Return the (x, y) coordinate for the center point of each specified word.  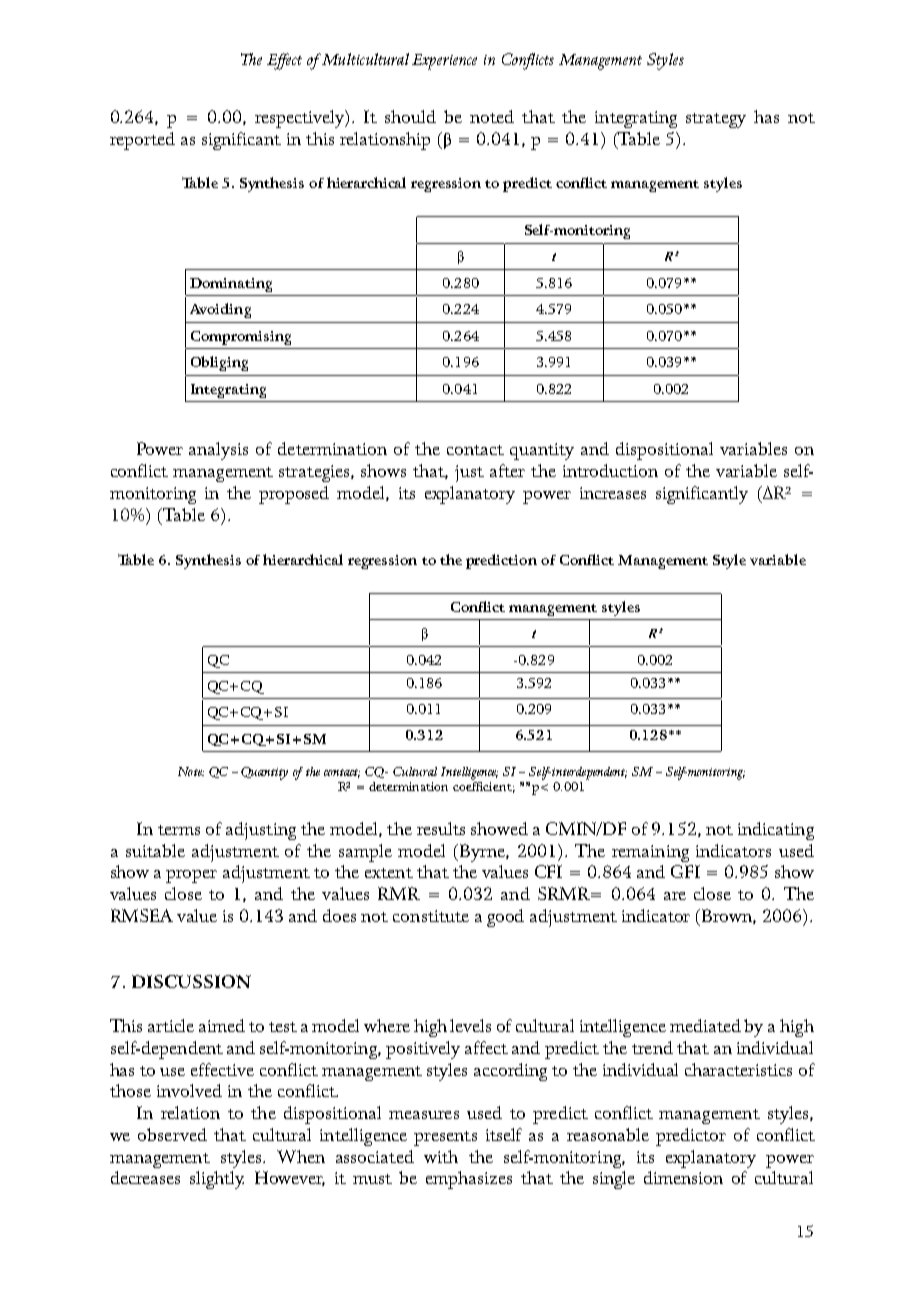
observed (172, 1134)
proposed (294, 495)
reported (142, 141)
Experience (444, 62)
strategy (716, 120)
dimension (683, 1177)
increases (613, 493)
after (507, 470)
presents (445, 1138)
